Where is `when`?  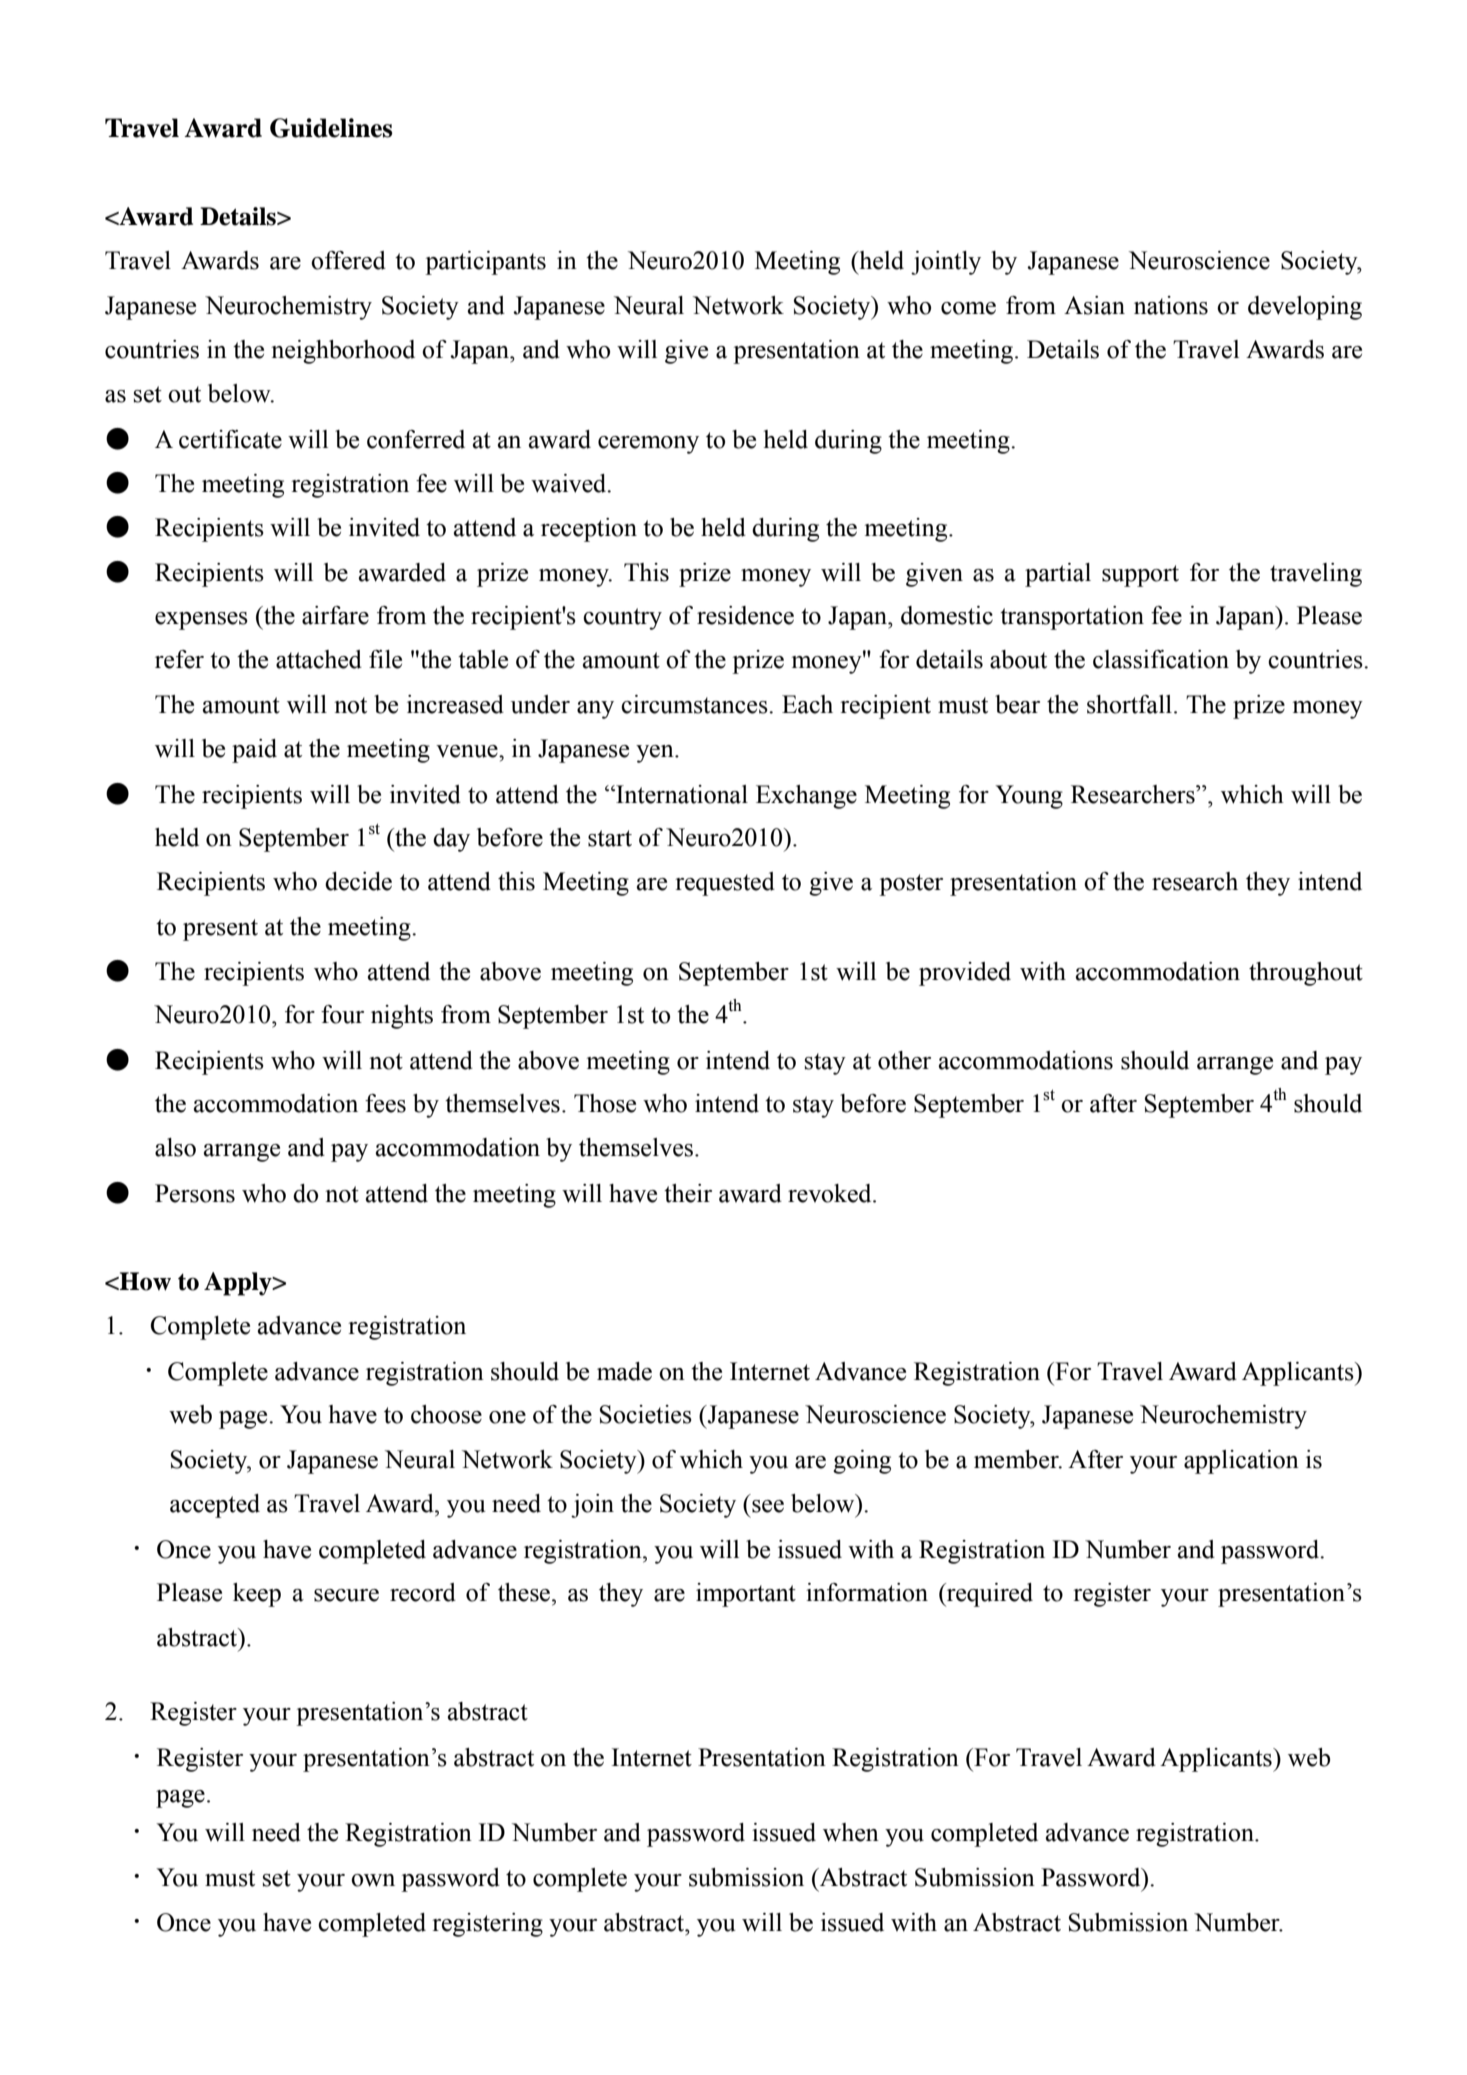 when is located at coordinates (851, 1832).
